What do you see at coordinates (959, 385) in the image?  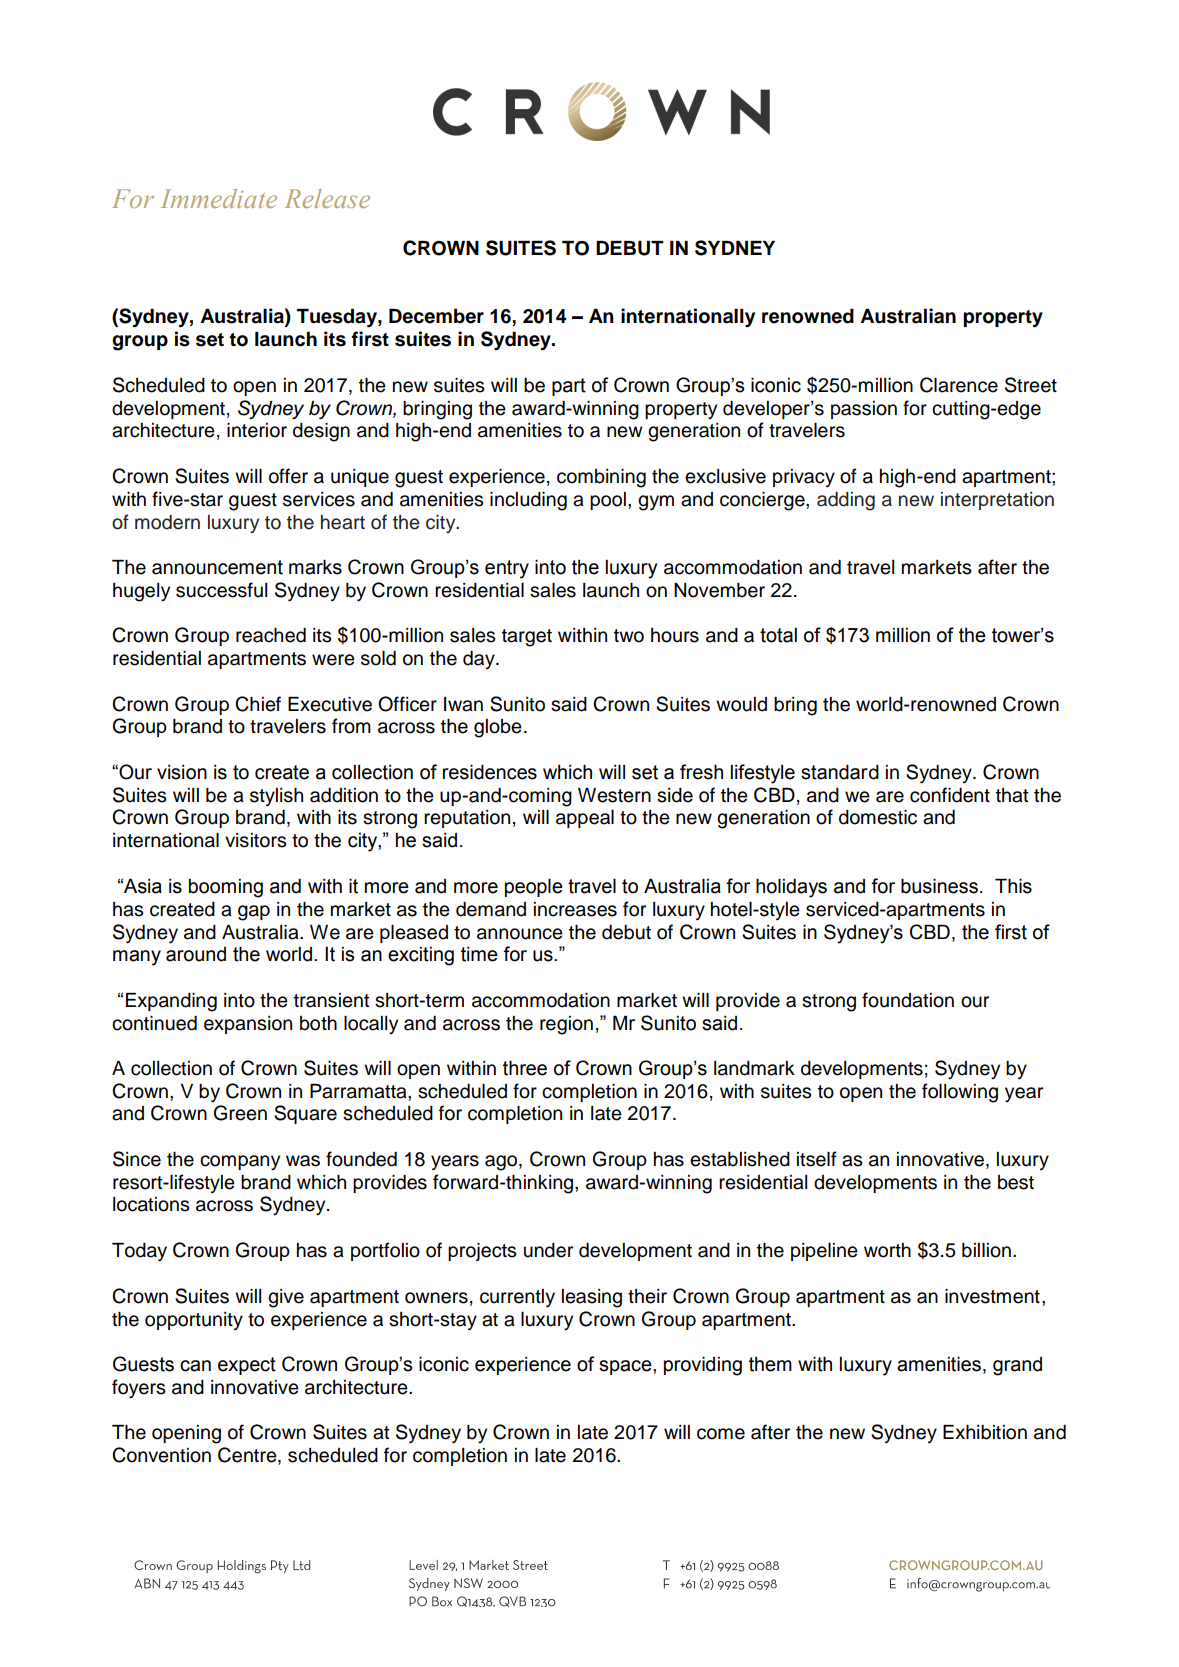 I see `Clarence` at bounding box center [959, 385].
